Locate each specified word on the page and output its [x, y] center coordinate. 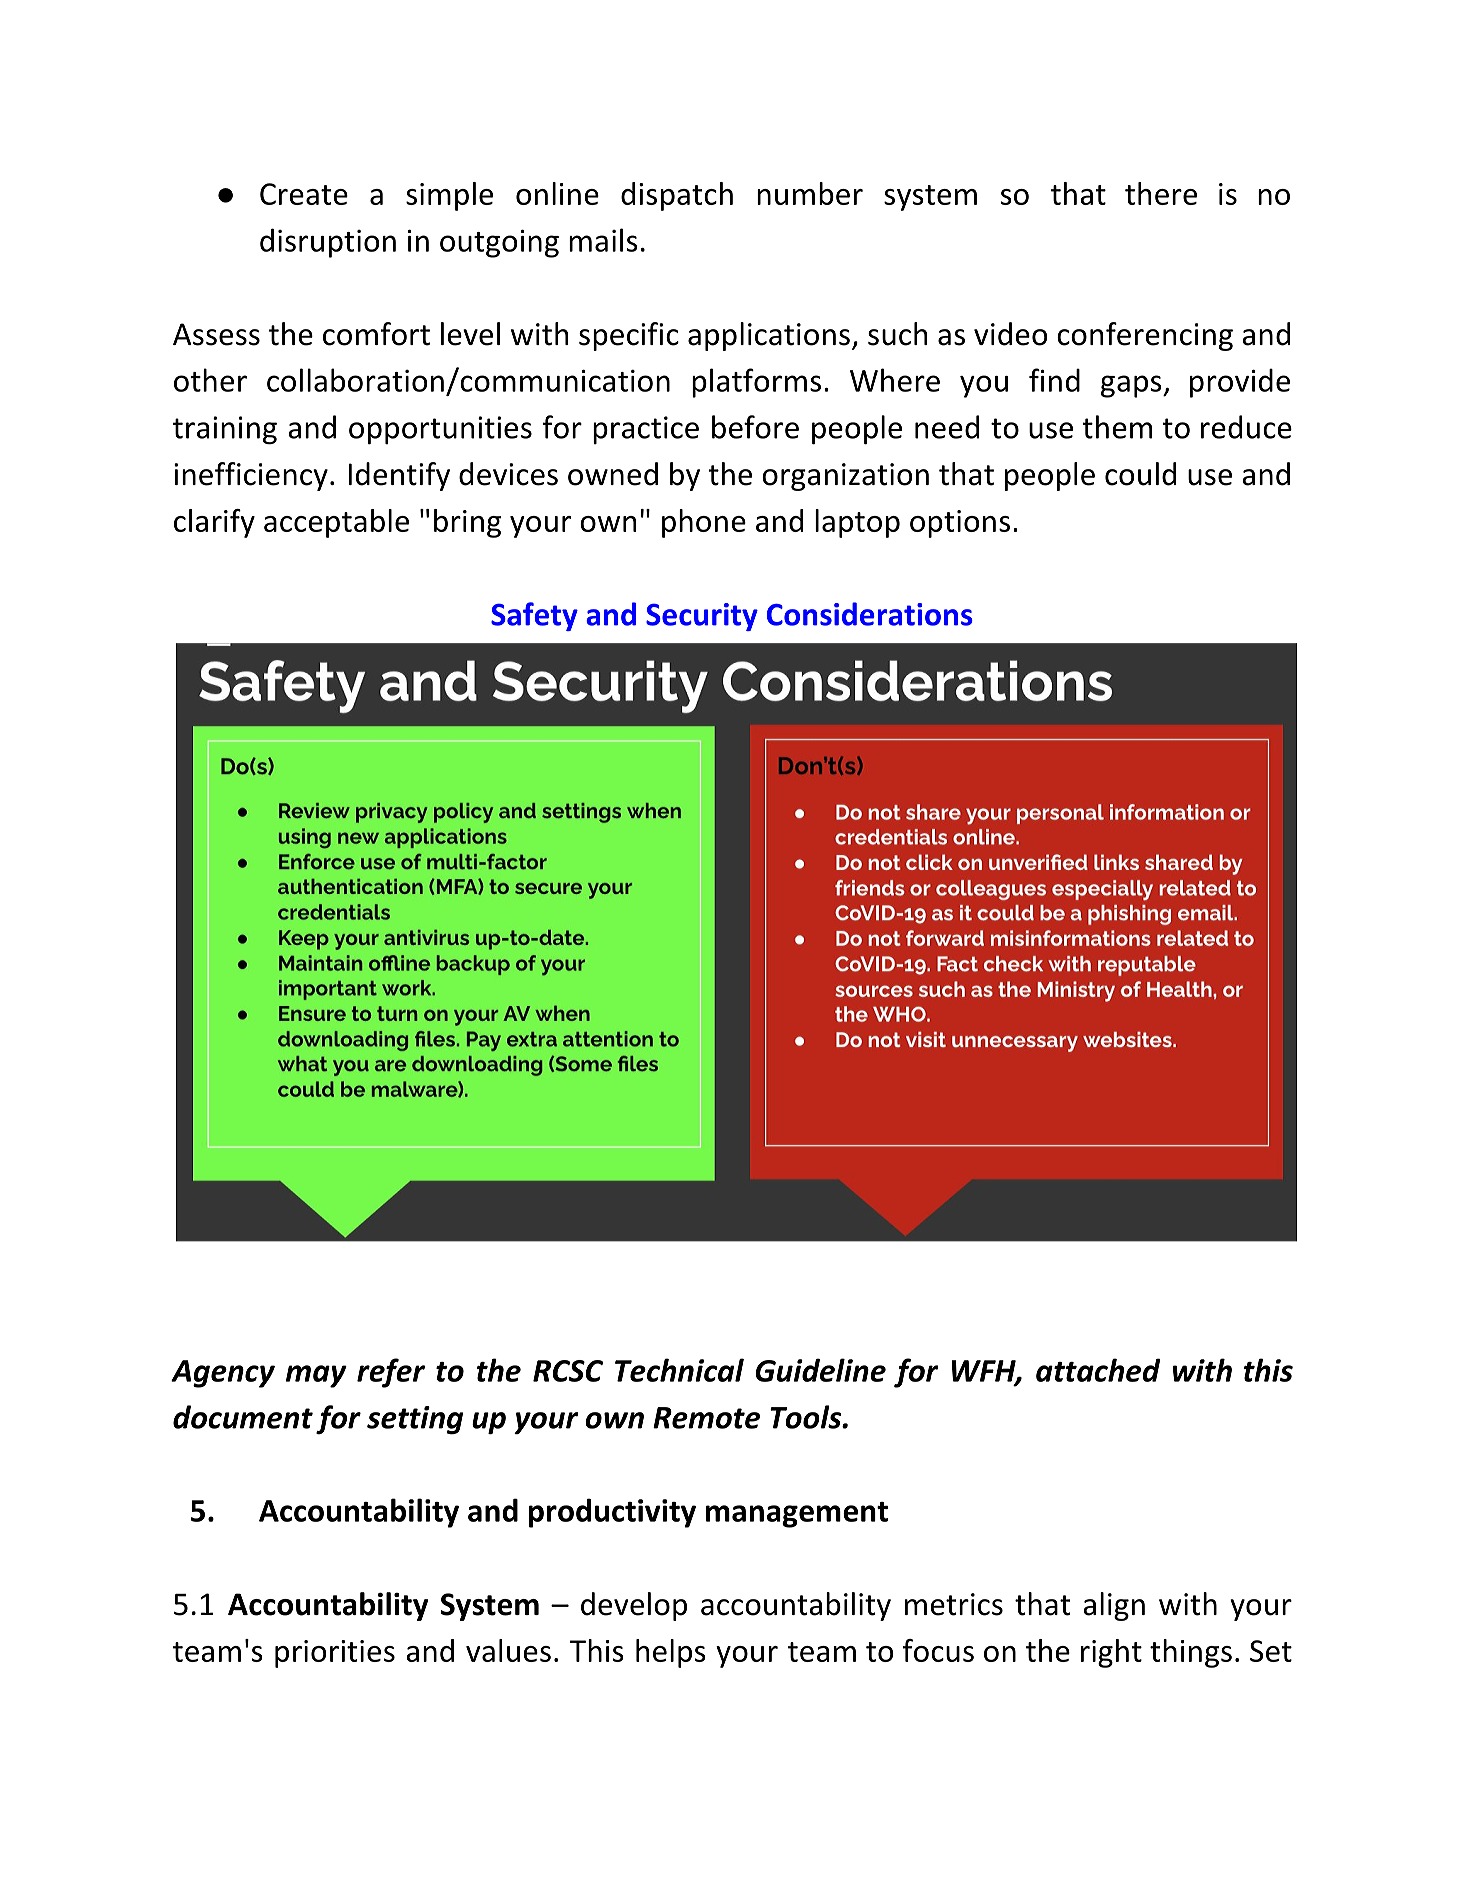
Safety [534, 616]
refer [391, 1373]
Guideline [820, 1370]
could [1140, 474]
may [316, 1376]
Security [702, 617]
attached [1098, 1370]
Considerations [870, 614]
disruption [328, 243]
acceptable [336, 523]
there [1161, 193]
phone [704, 523]
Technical [679, 1370]
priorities [335, 1654]
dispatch [677, 196]
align [1114, 1606]
